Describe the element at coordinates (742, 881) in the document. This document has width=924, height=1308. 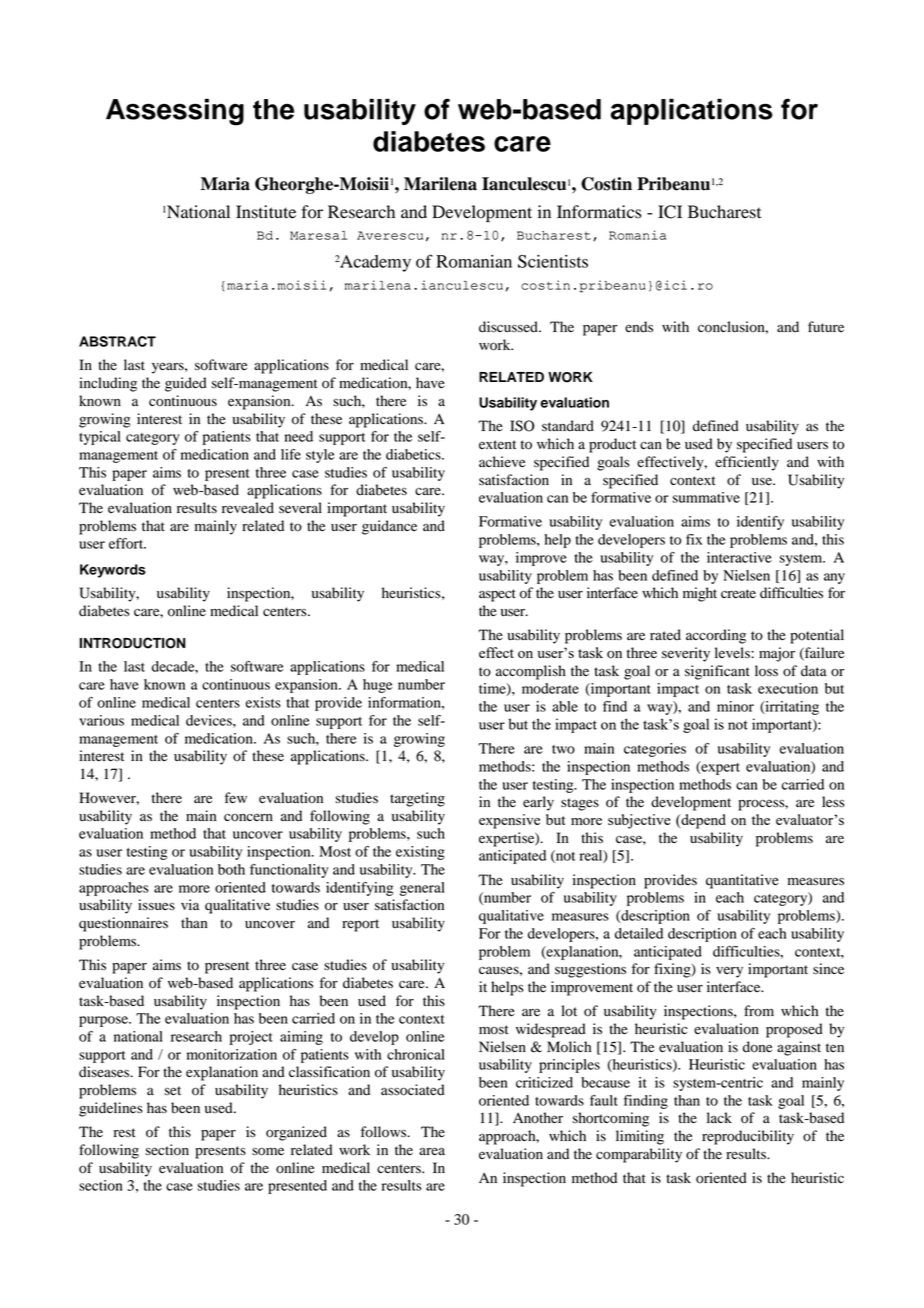
I see `quantitative` at that location.
